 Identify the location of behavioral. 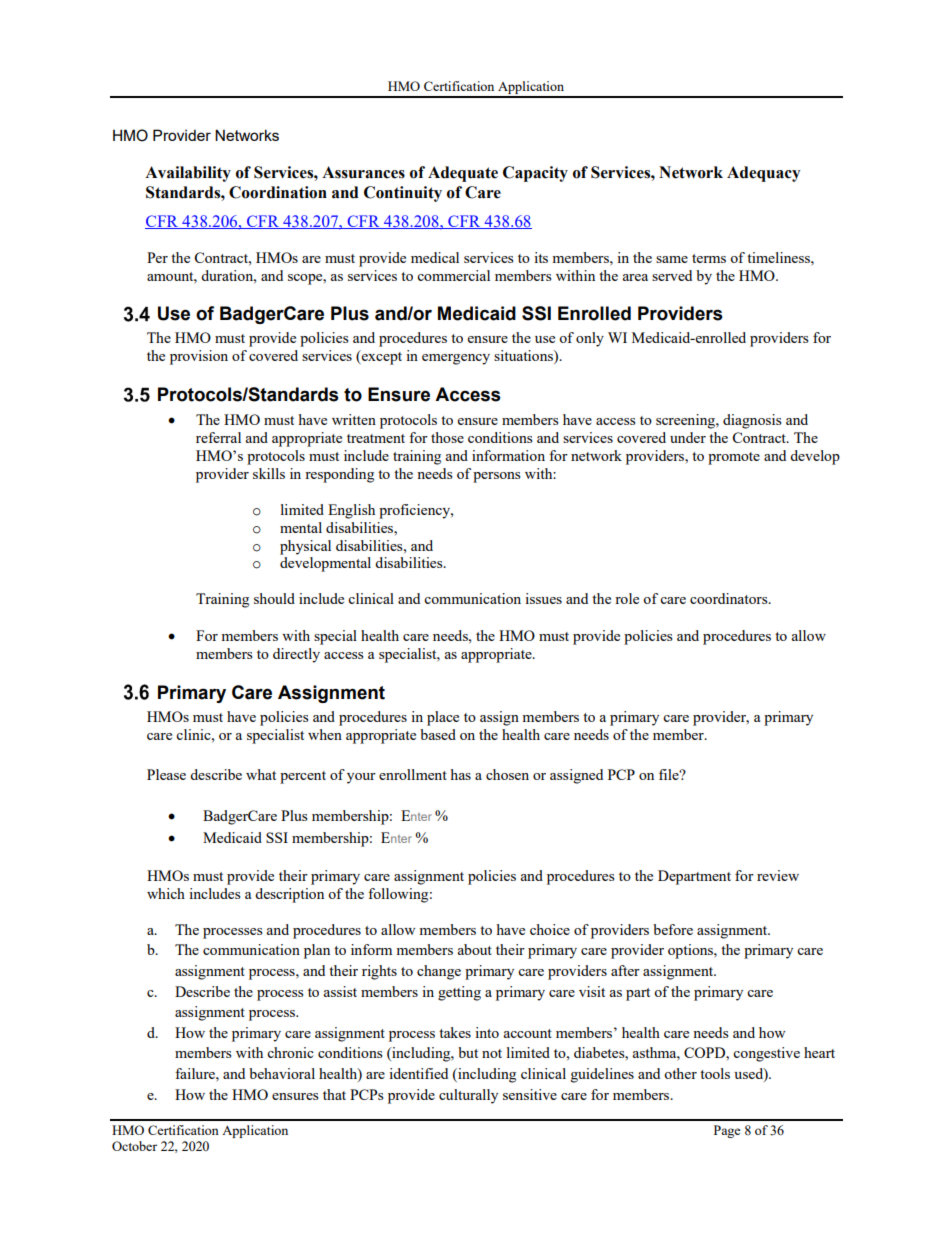
(282, 1073).
